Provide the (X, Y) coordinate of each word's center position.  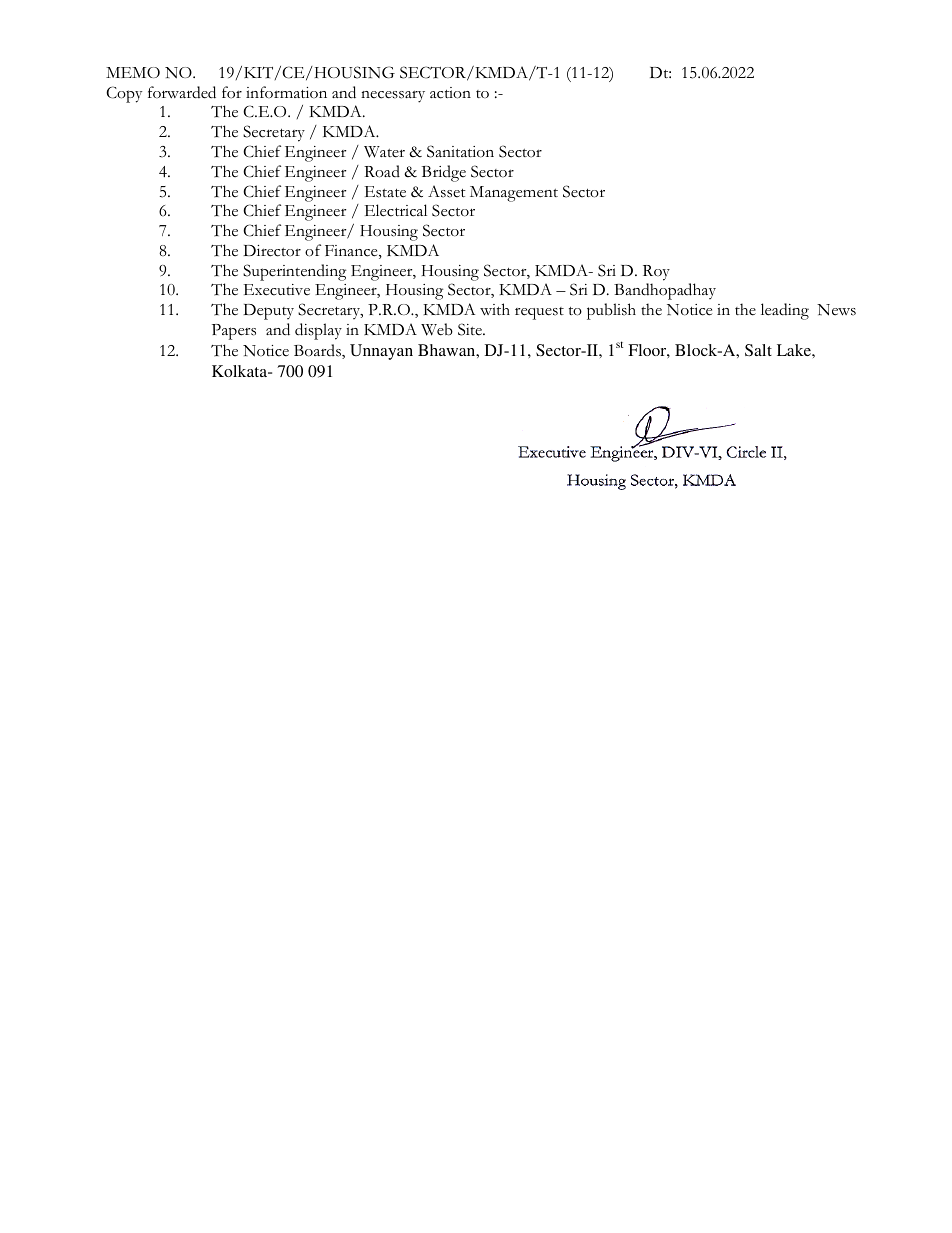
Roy (656, 273)
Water (384, 152)
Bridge (444, 173)
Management (514, 194)
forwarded (182, 92)
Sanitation (460, 151)
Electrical (395, 210)
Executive (276, 290)
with (495, 309)
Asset (447, 191)
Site (471, 329)
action (450, 93)
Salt (758, 350)
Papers (234, 332)
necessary (393, 96)
